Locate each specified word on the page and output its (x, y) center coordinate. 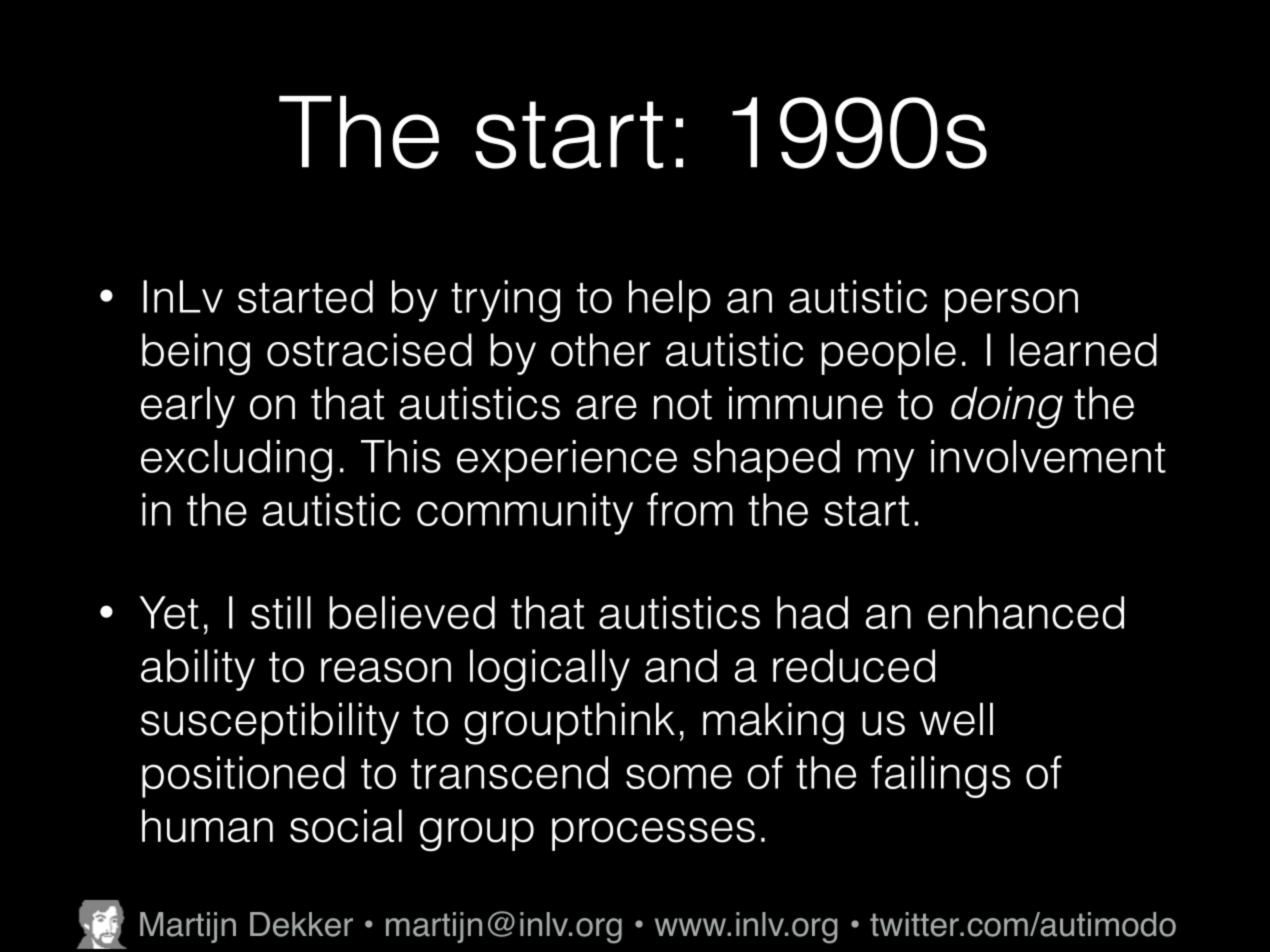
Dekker (301, 924)
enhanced (1026, 612)
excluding (236, 461)
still (281, 612)
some (679, 776)
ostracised (369, 350)
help (670, 301)
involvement (1048, 456)
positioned (243, 777)
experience (567, 461)
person (1011, 305)
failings (941, 776)
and (681, 666)
